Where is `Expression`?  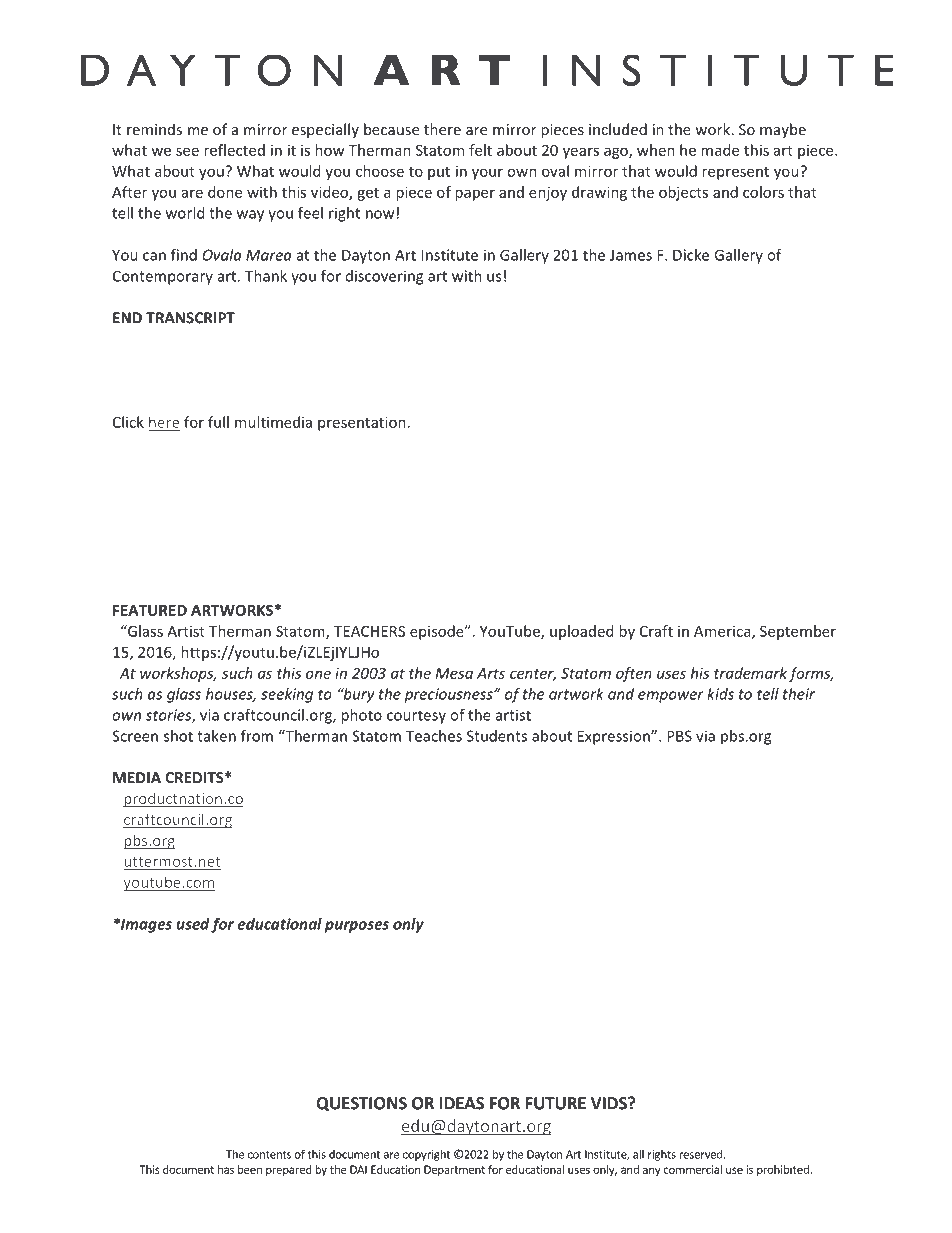
Expression is located at coordinates (615, 737).
